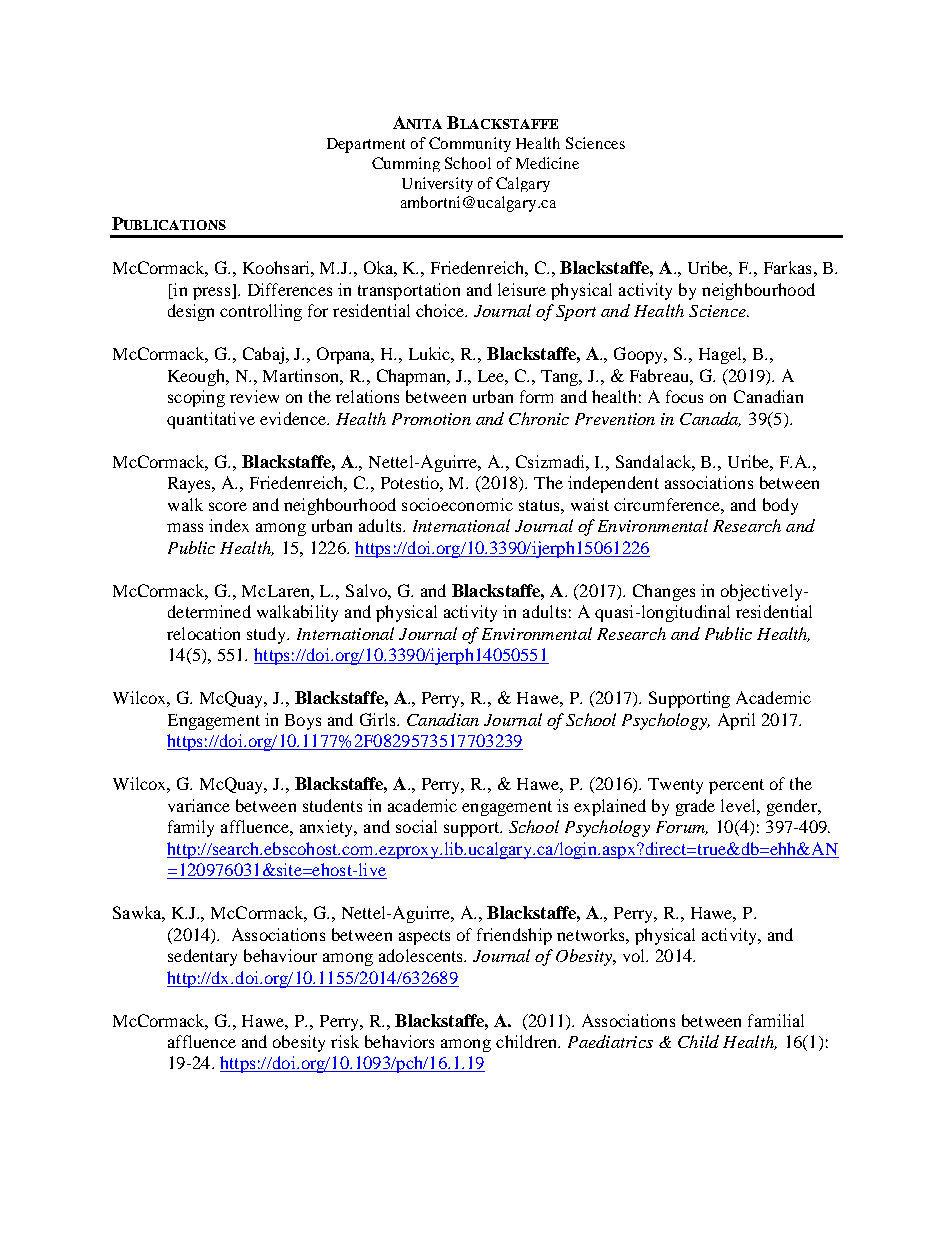  What do you see at coordinates (379, 719) in the page?
I see `Girls` at bounding box center [379, 719].
